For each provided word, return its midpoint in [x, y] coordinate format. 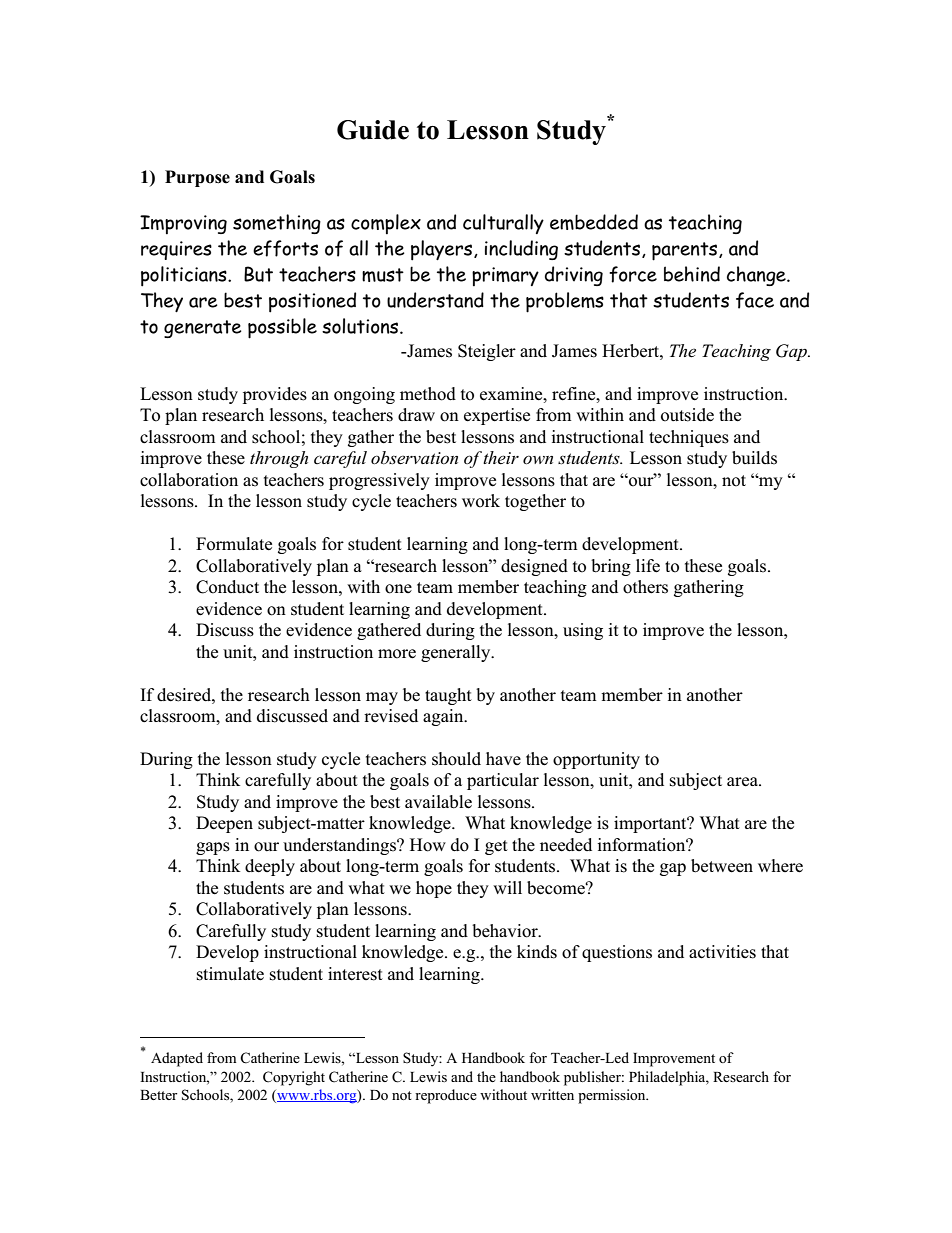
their [500, 457]
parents [686, 251]
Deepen [224, 824]
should [456, 759]
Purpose [197, 178]
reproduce [446, 1096]
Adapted [177, 1059]
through [279, 459]
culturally [503, 224]
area [743, 782]
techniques [689, 438]
